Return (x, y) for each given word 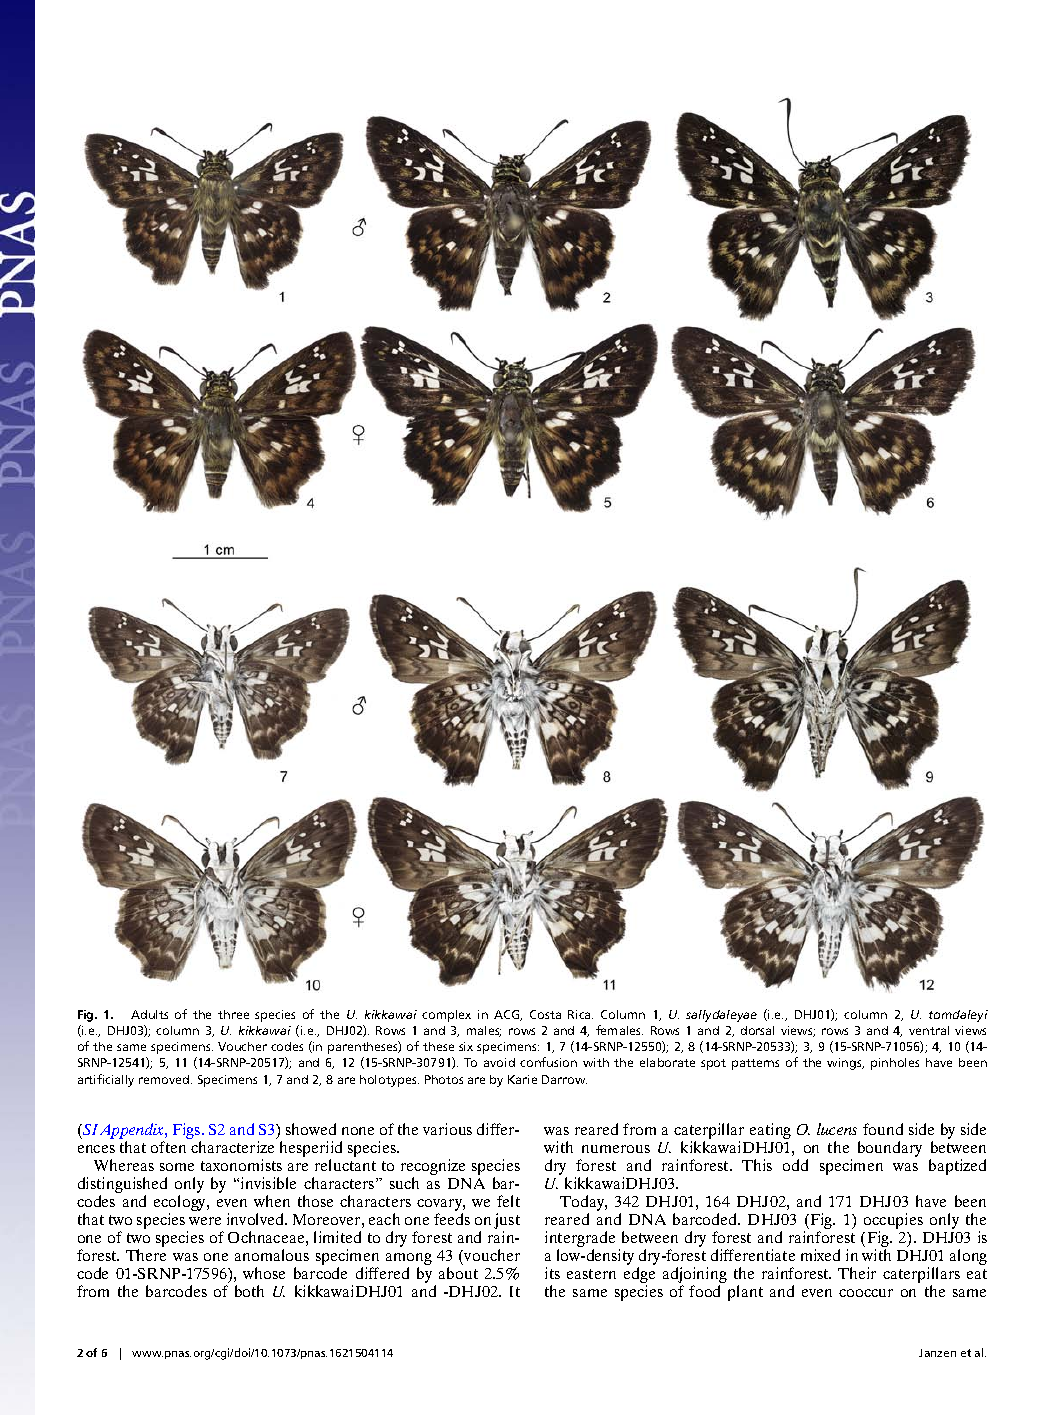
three (233, 1014)
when (272, 1201)
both (249, 1291)
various (447, 1129)
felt (508, 1201)
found (883, 1129)
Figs (188, 1132)
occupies (893, 1222)
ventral (929, 1030)
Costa (545, 1014)
